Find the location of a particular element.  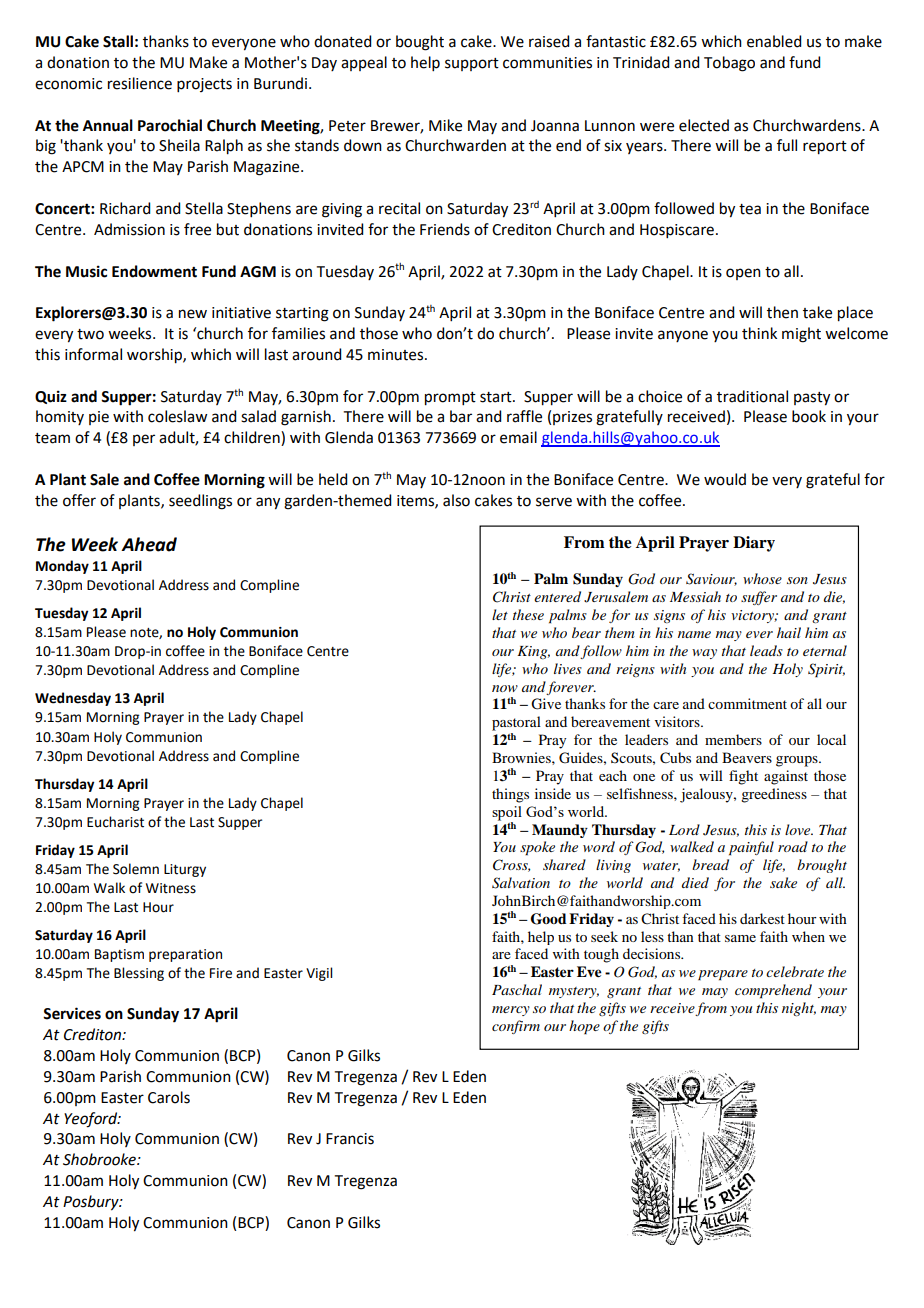

spoil is located at coordinates (507, 813).
